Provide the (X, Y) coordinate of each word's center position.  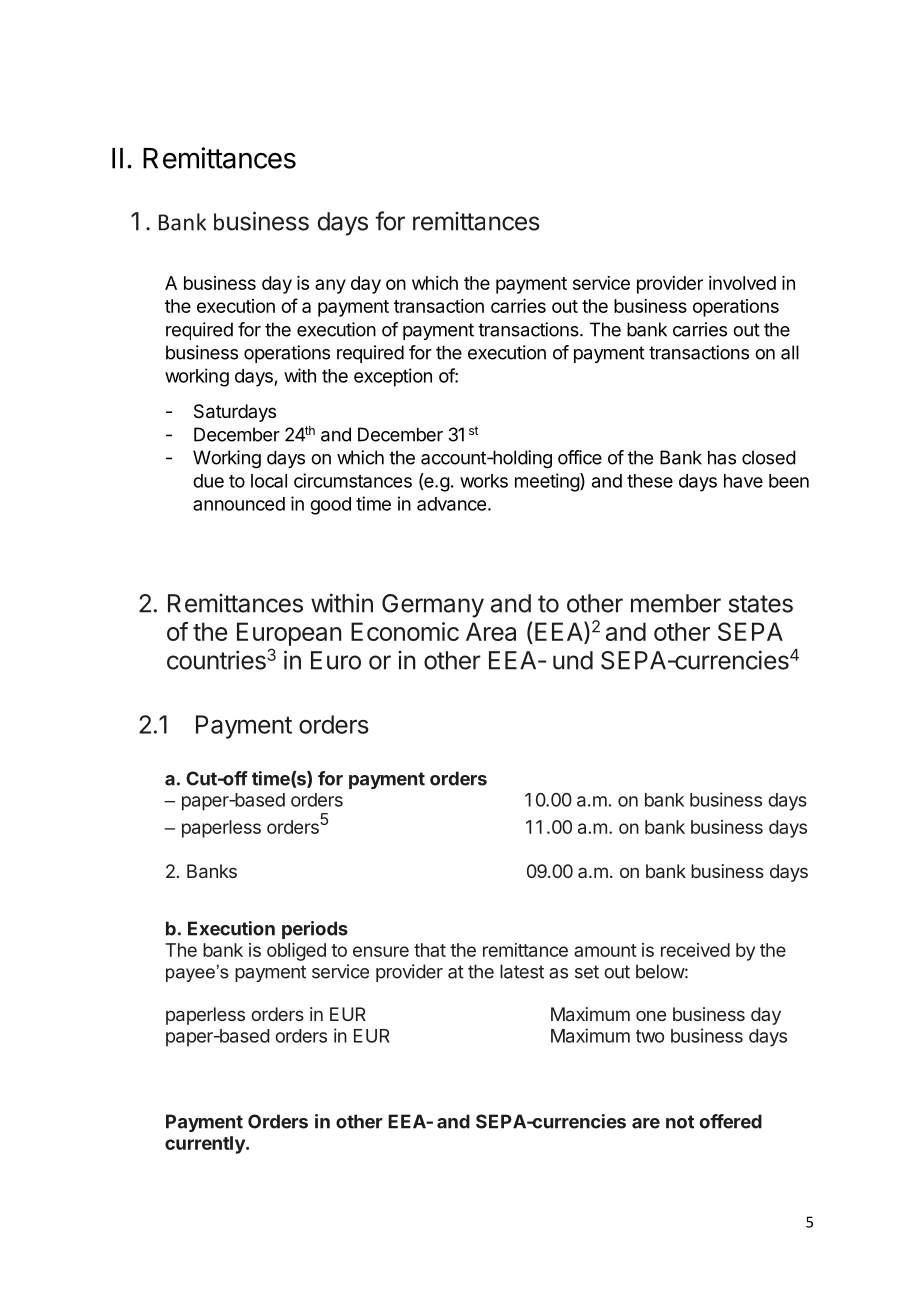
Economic (405, 631)
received (695, 950)
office (580, 457)
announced (239, 504)
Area (491, 631)
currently (206, 1145)
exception (393, 377)
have (743, 481)
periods (315, 930)
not (680, 1122)
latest (522, 971)
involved (742, 283)
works (484, 481)
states (760, 604)
